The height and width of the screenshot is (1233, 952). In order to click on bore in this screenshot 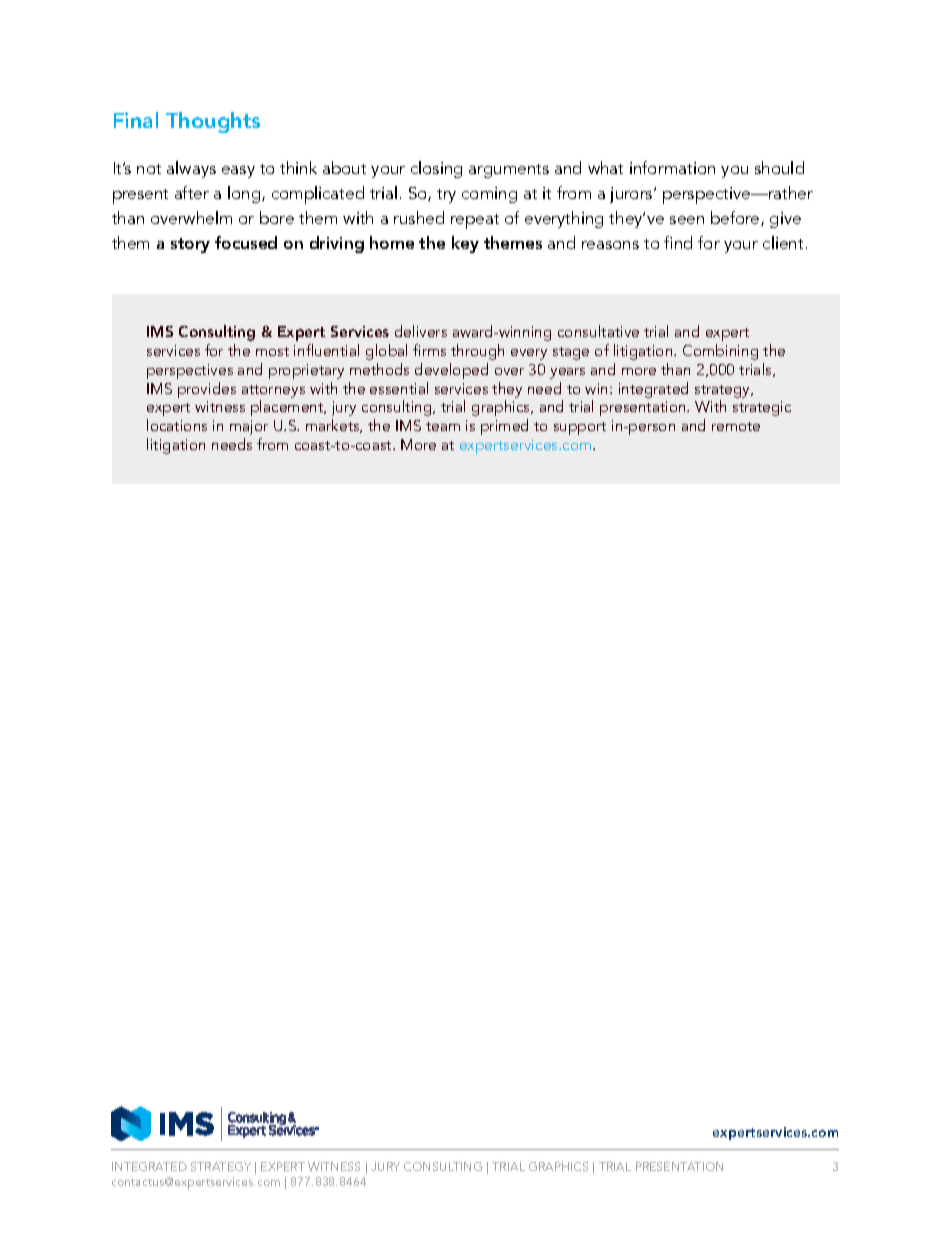, I will do `click(277, 217)`.
